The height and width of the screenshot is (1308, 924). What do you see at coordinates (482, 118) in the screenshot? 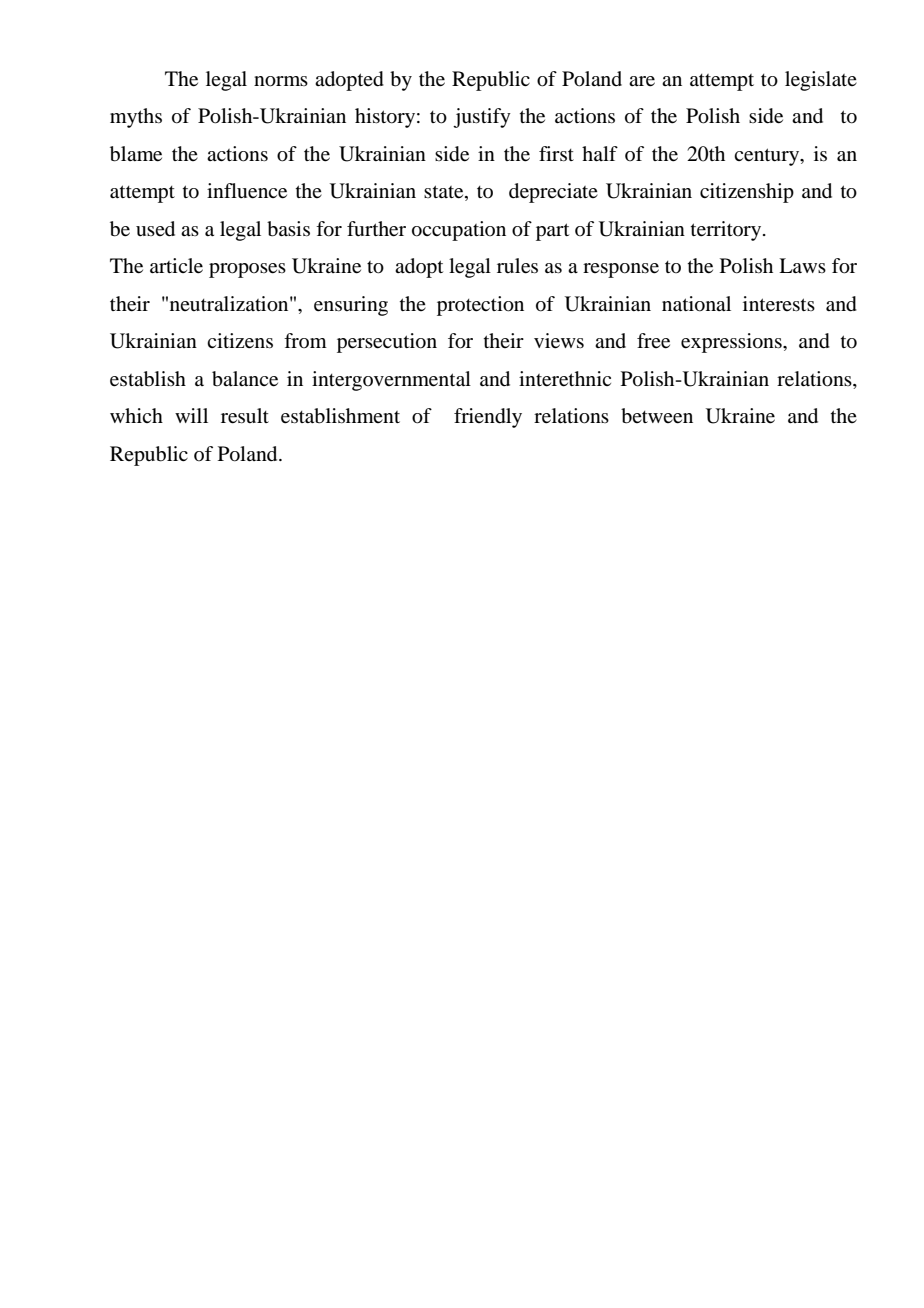
I see `justify` at bounding box center [482, 118].
